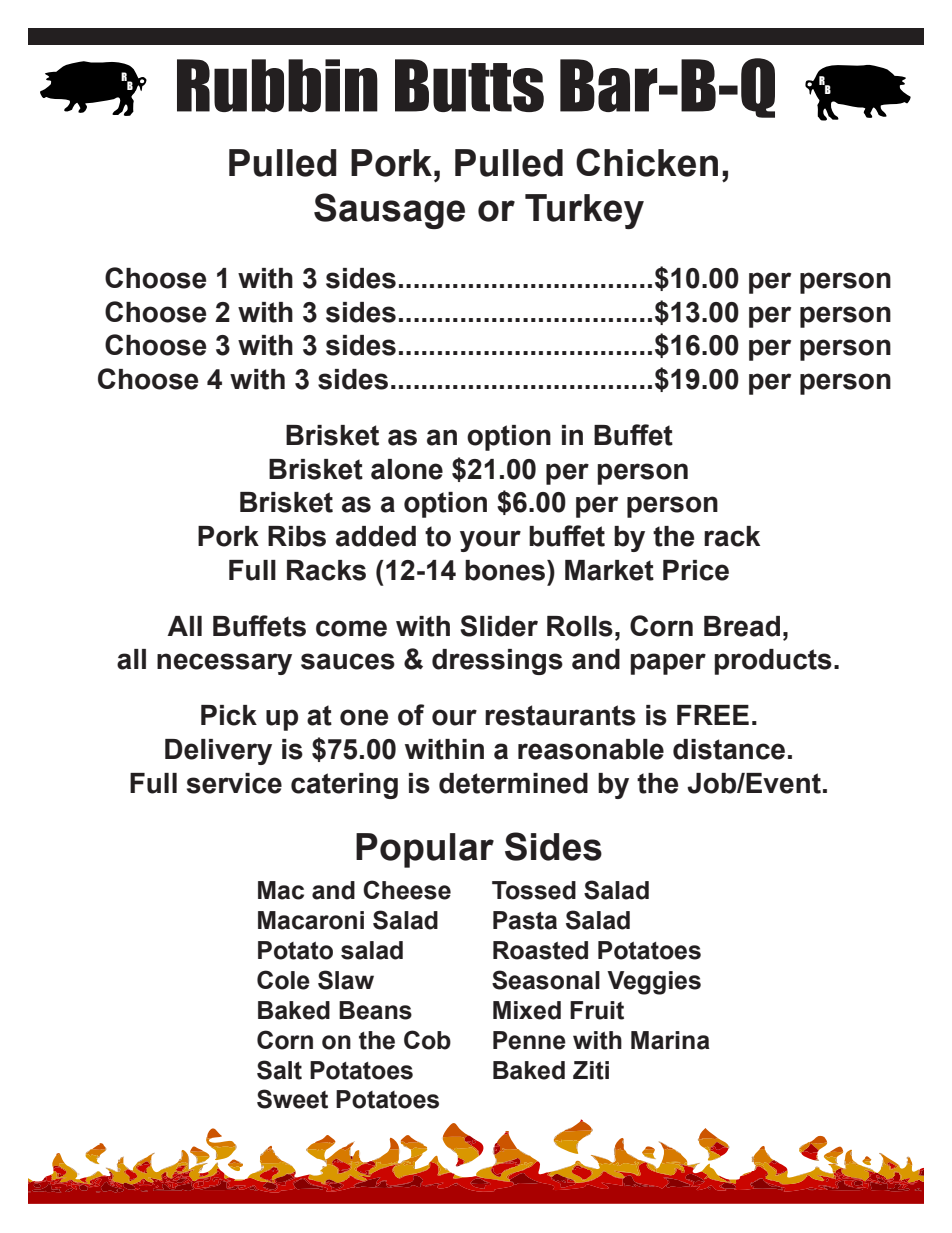 The width and height of the screenshot is (952, 1233). I want to click on Price, so click(696, 570).
